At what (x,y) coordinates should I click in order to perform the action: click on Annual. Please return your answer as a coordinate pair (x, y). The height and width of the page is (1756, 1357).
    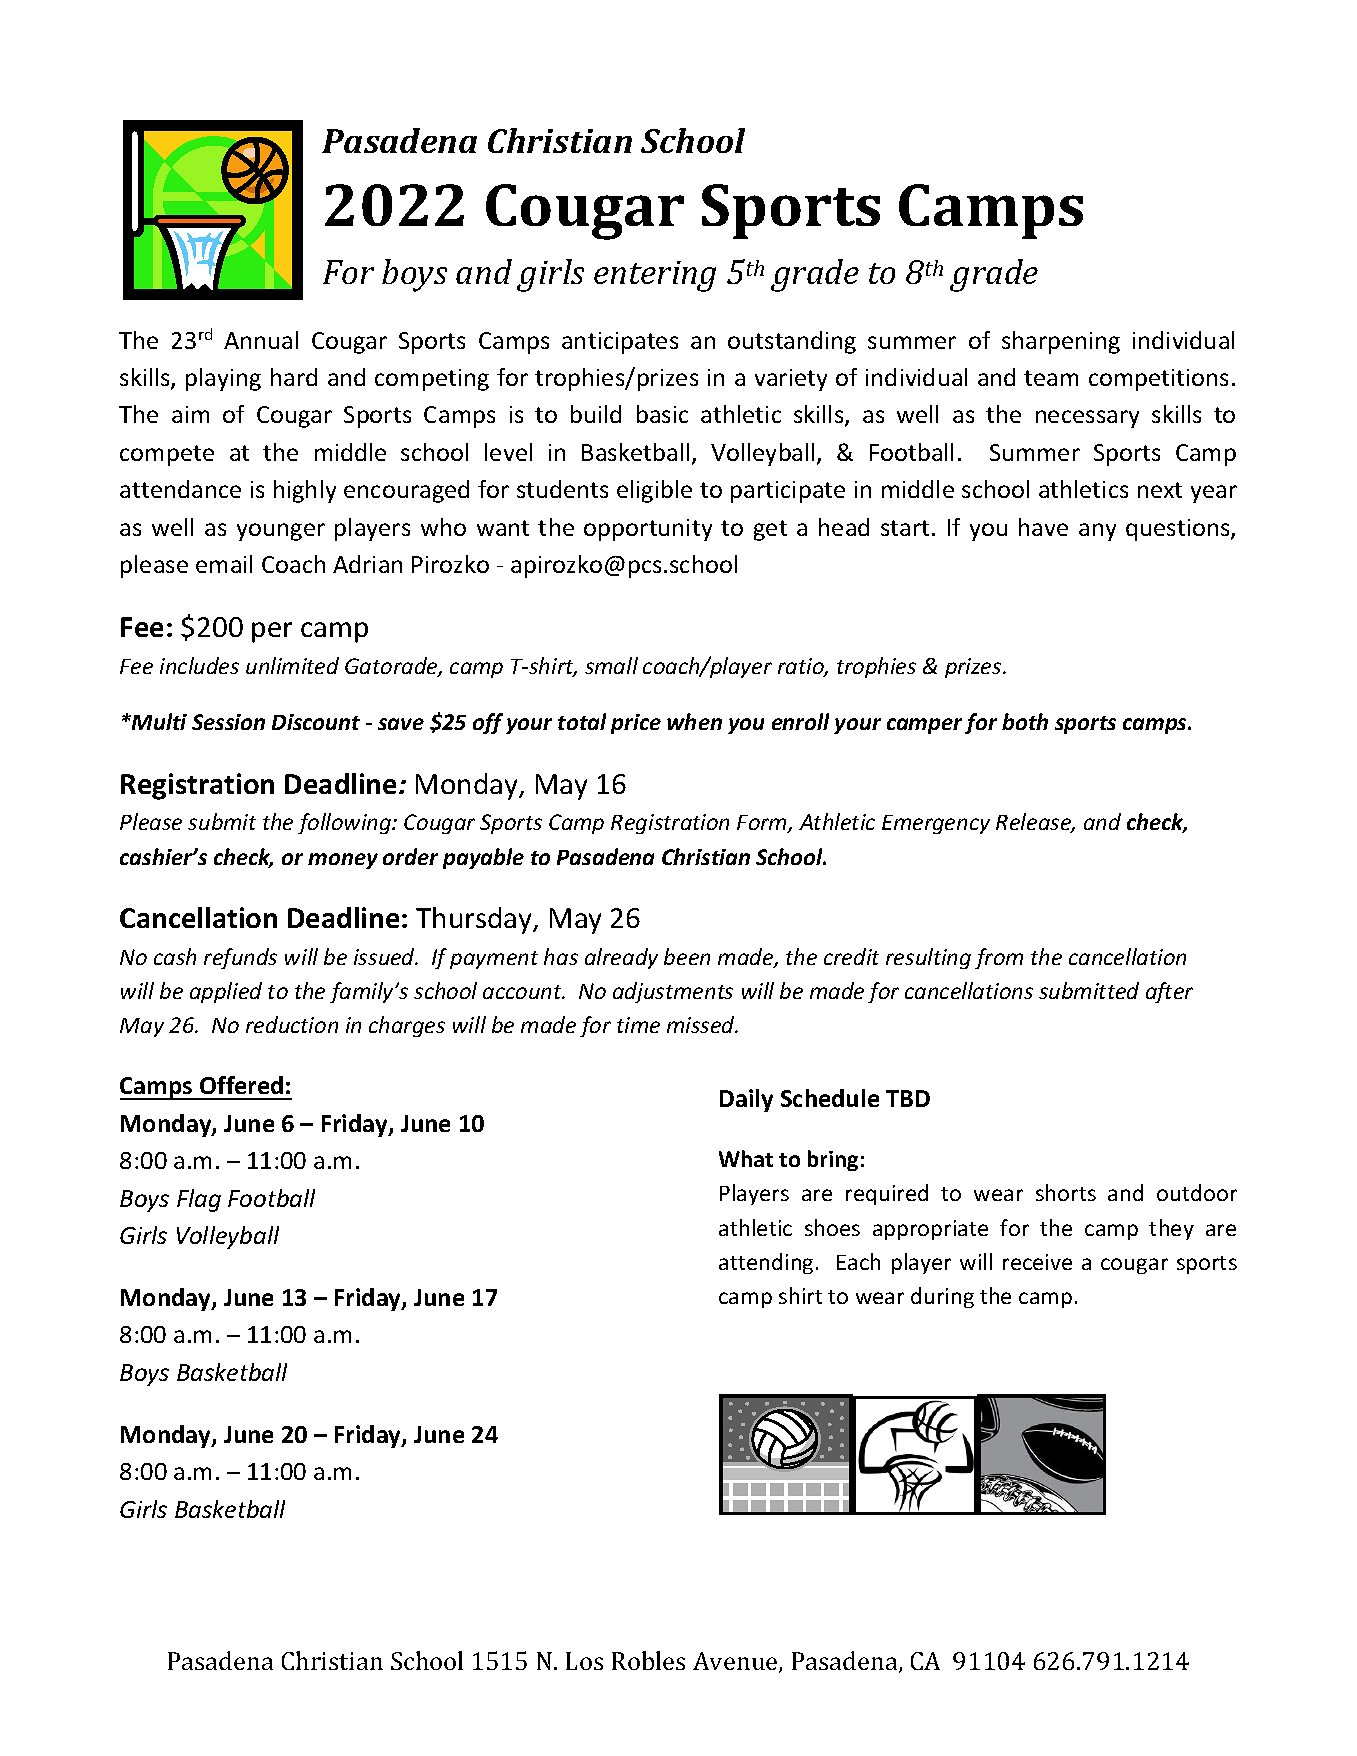
    Looking at the image, I should click on (261, 340).
